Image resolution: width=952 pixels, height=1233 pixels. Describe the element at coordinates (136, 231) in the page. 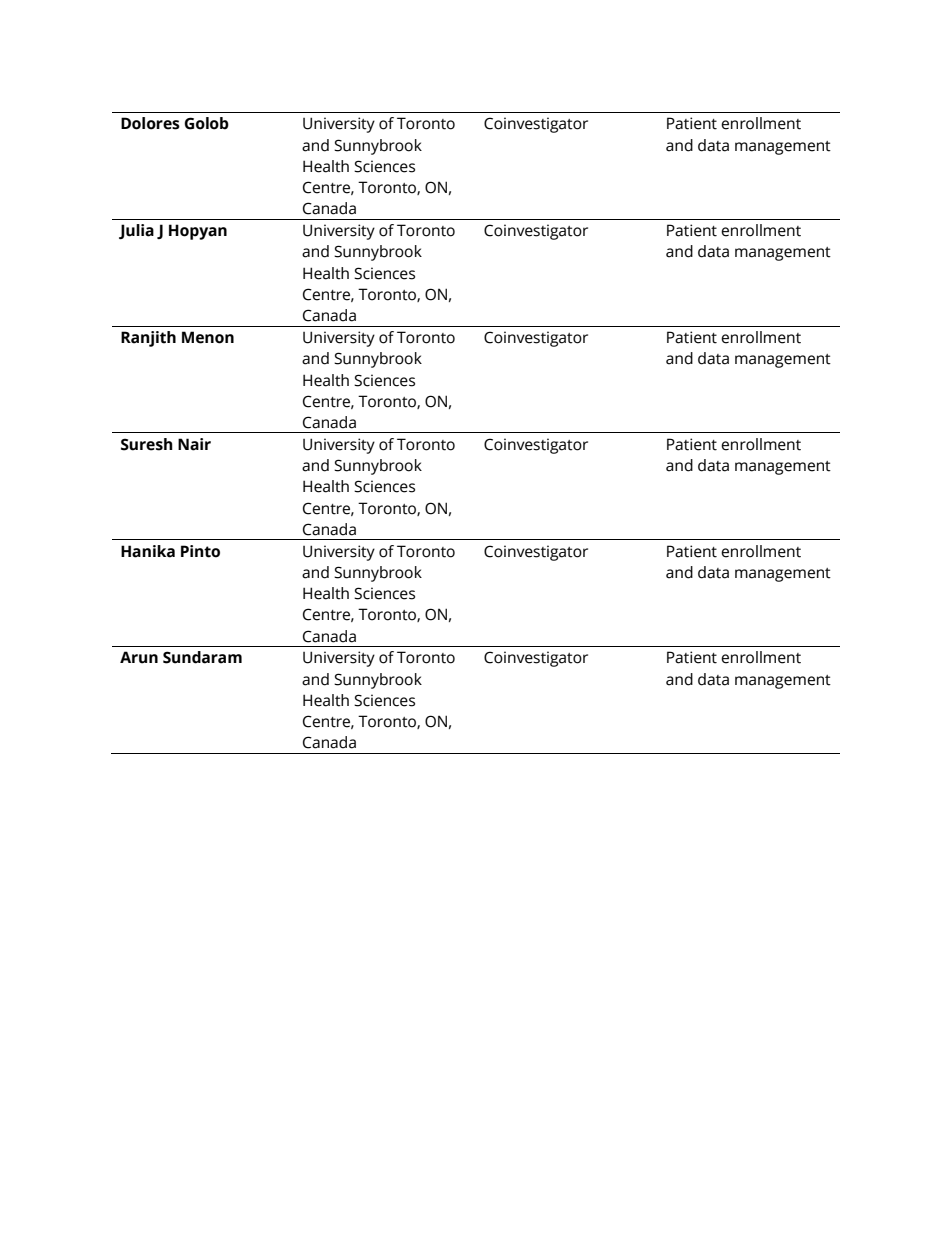

I see `Julia` at that location.
